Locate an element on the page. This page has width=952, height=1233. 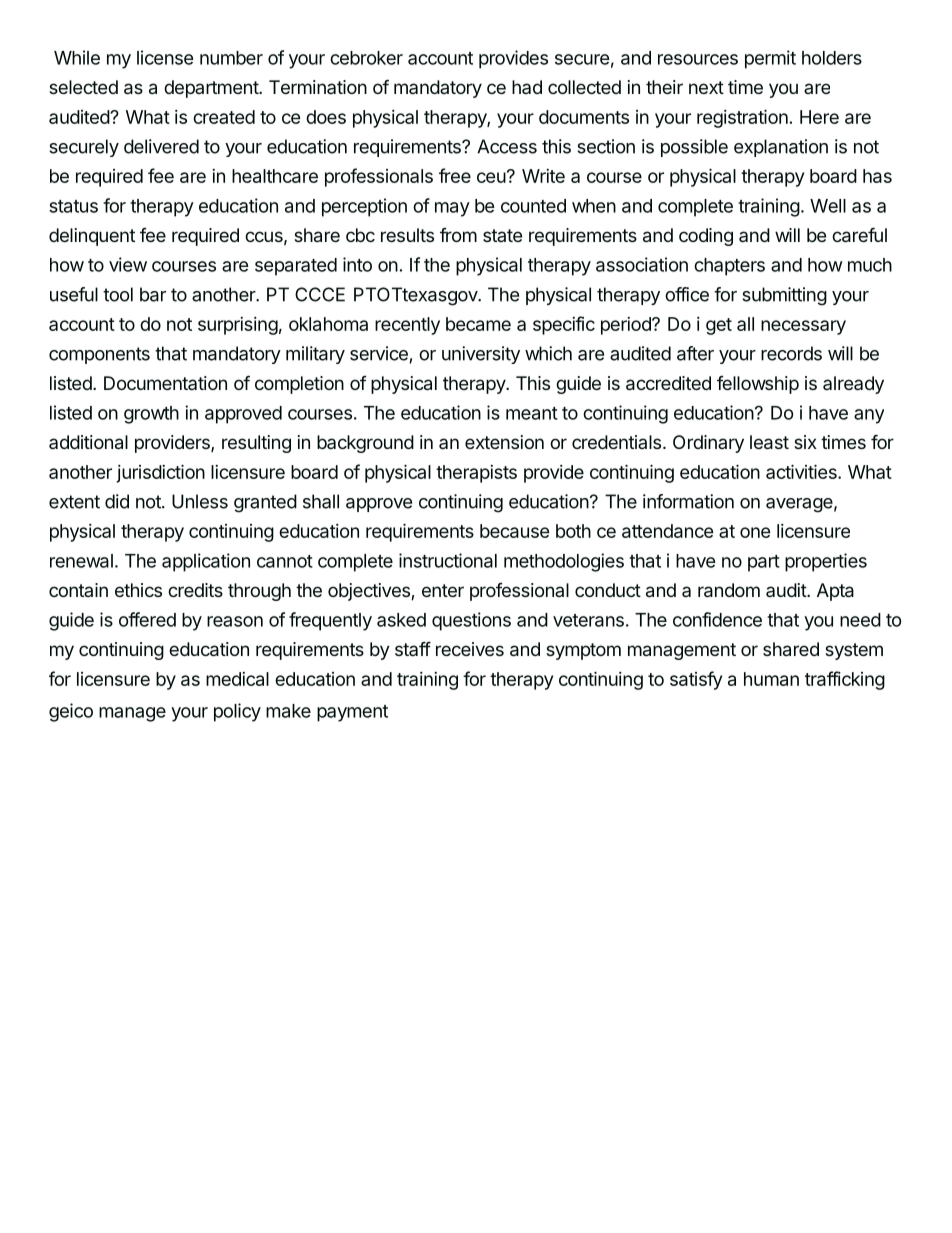
had is located at coordinates (527, 87).
